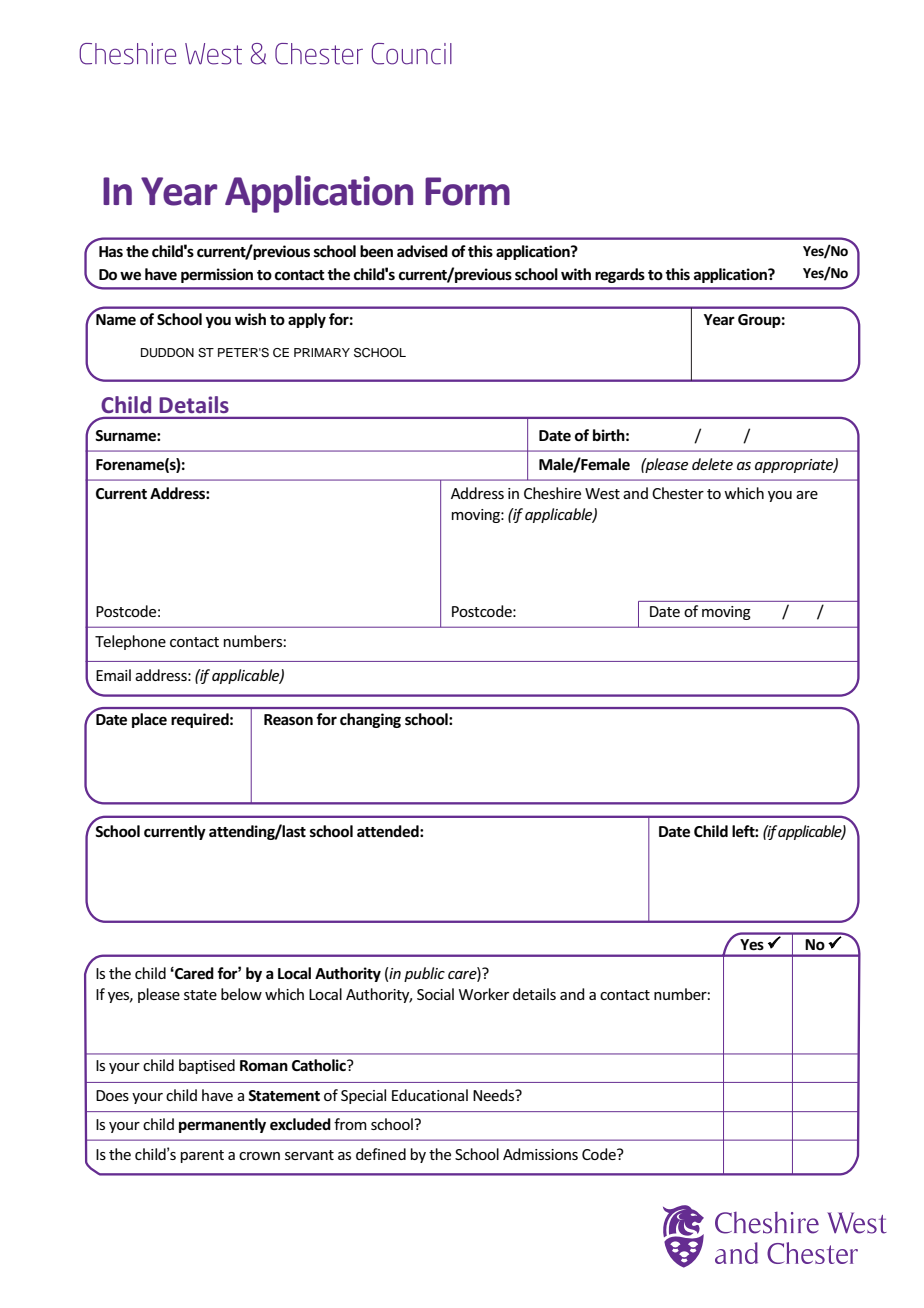  I want to click on West, so click(602, 493).
